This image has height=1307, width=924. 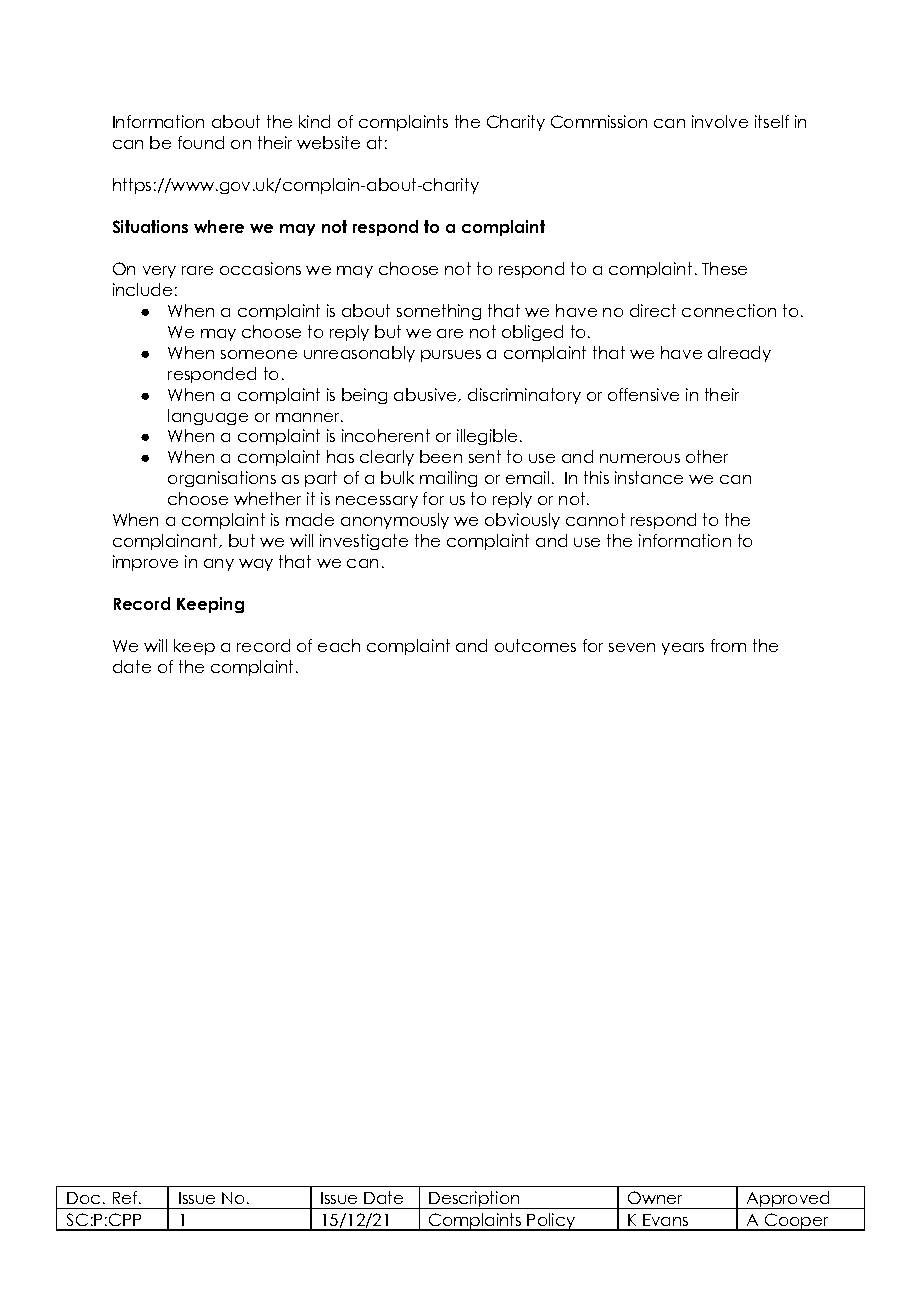 What do you see at coordinates (208, 417) in the image?
I see `language` at bounding box center [208, 417].
